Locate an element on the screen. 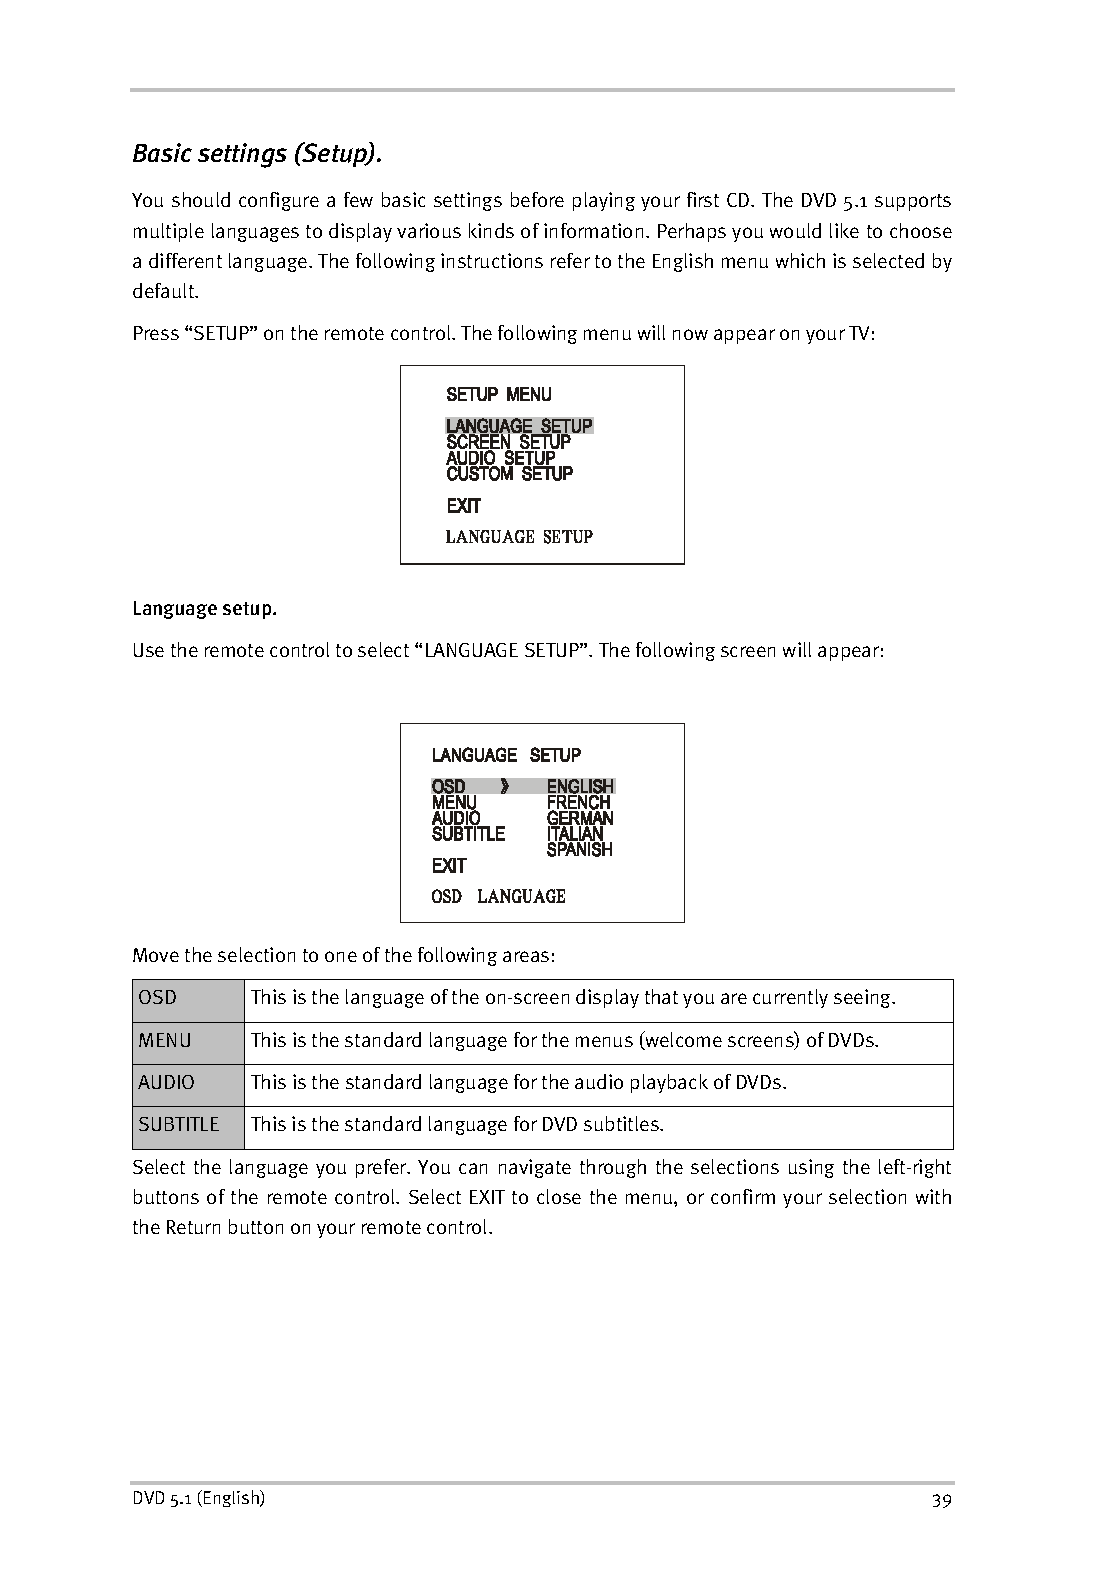 This screenshot has height=1573, width=1111. Use is located at coordinates (149, 650).
